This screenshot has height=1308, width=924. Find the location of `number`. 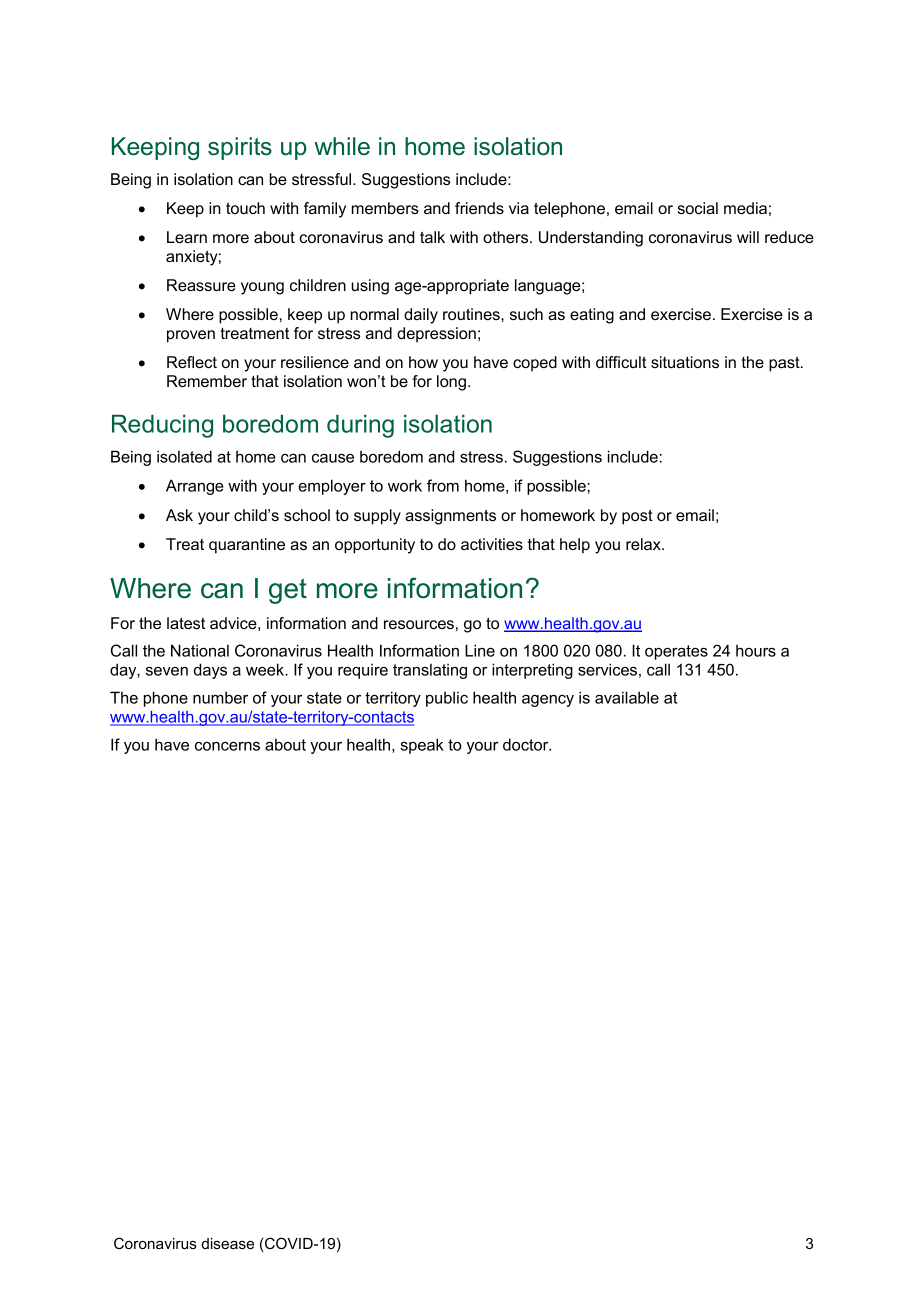

number is located at coordinates (220, 697).
